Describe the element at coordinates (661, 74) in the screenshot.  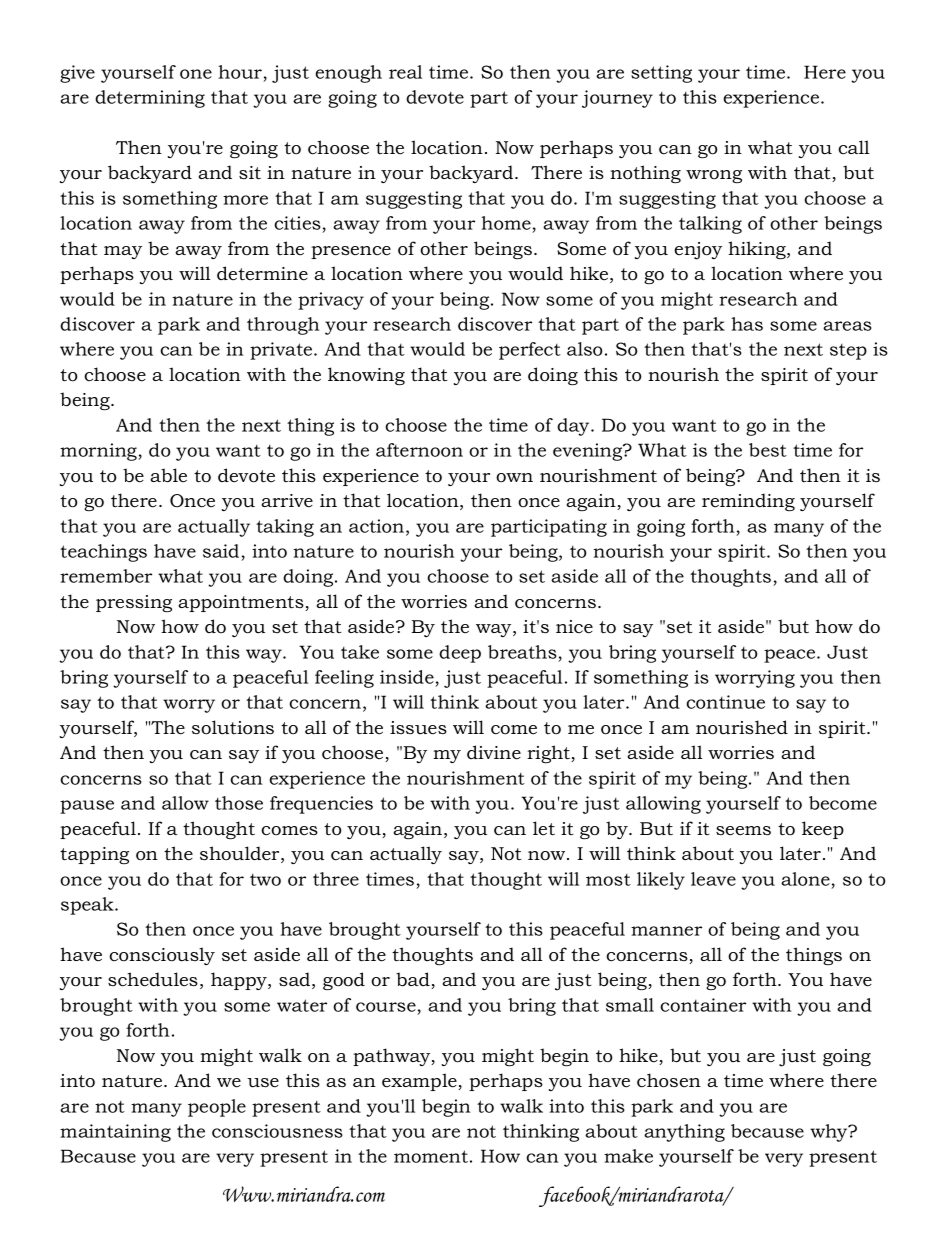
I see `setting` at that location.
